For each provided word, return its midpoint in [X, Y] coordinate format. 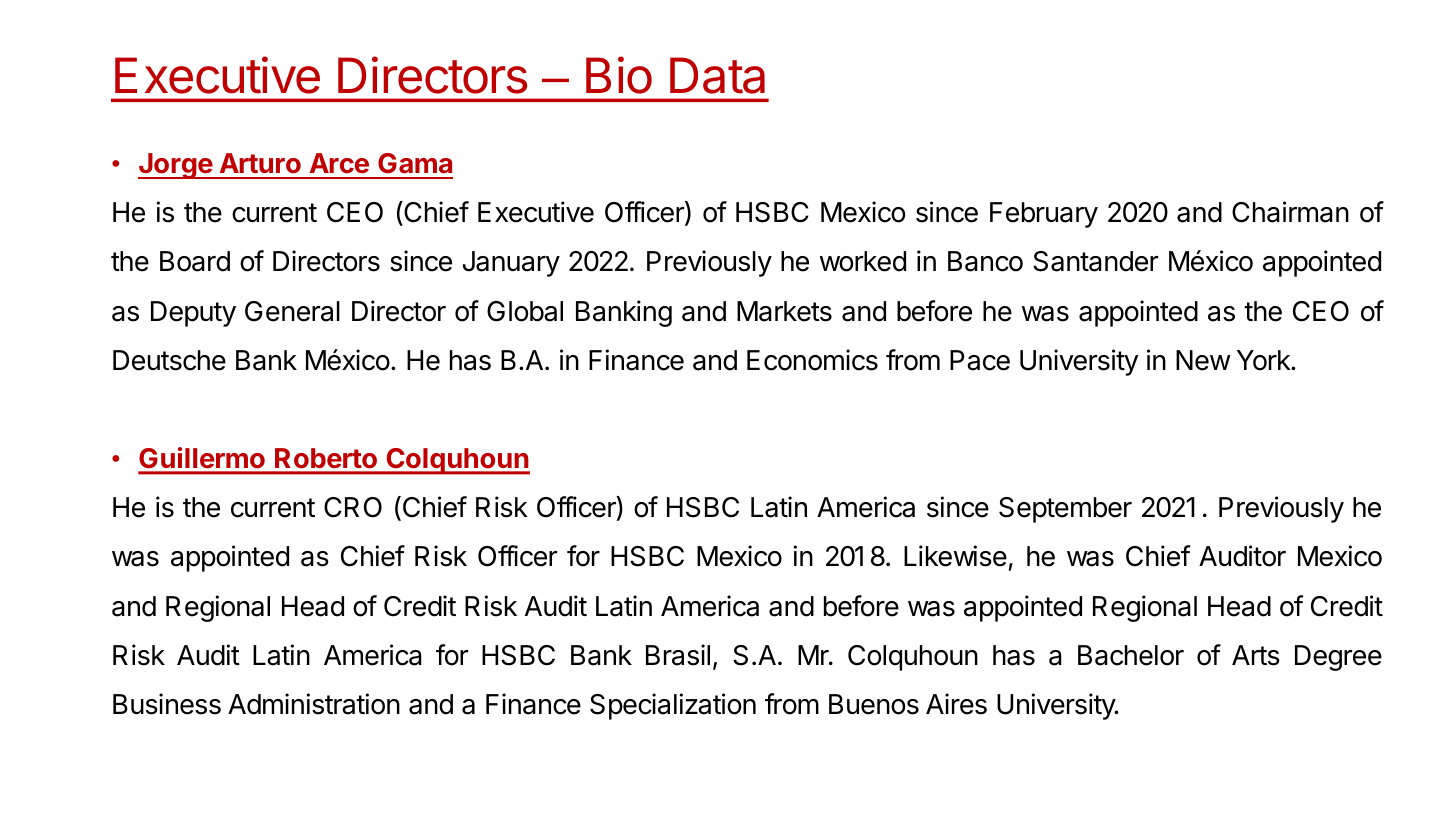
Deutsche [169, 360]
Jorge [176, 166]
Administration [314, 704]
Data [717, 75]
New [1203, 360]
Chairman [1290, 212]
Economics [812, 360]
